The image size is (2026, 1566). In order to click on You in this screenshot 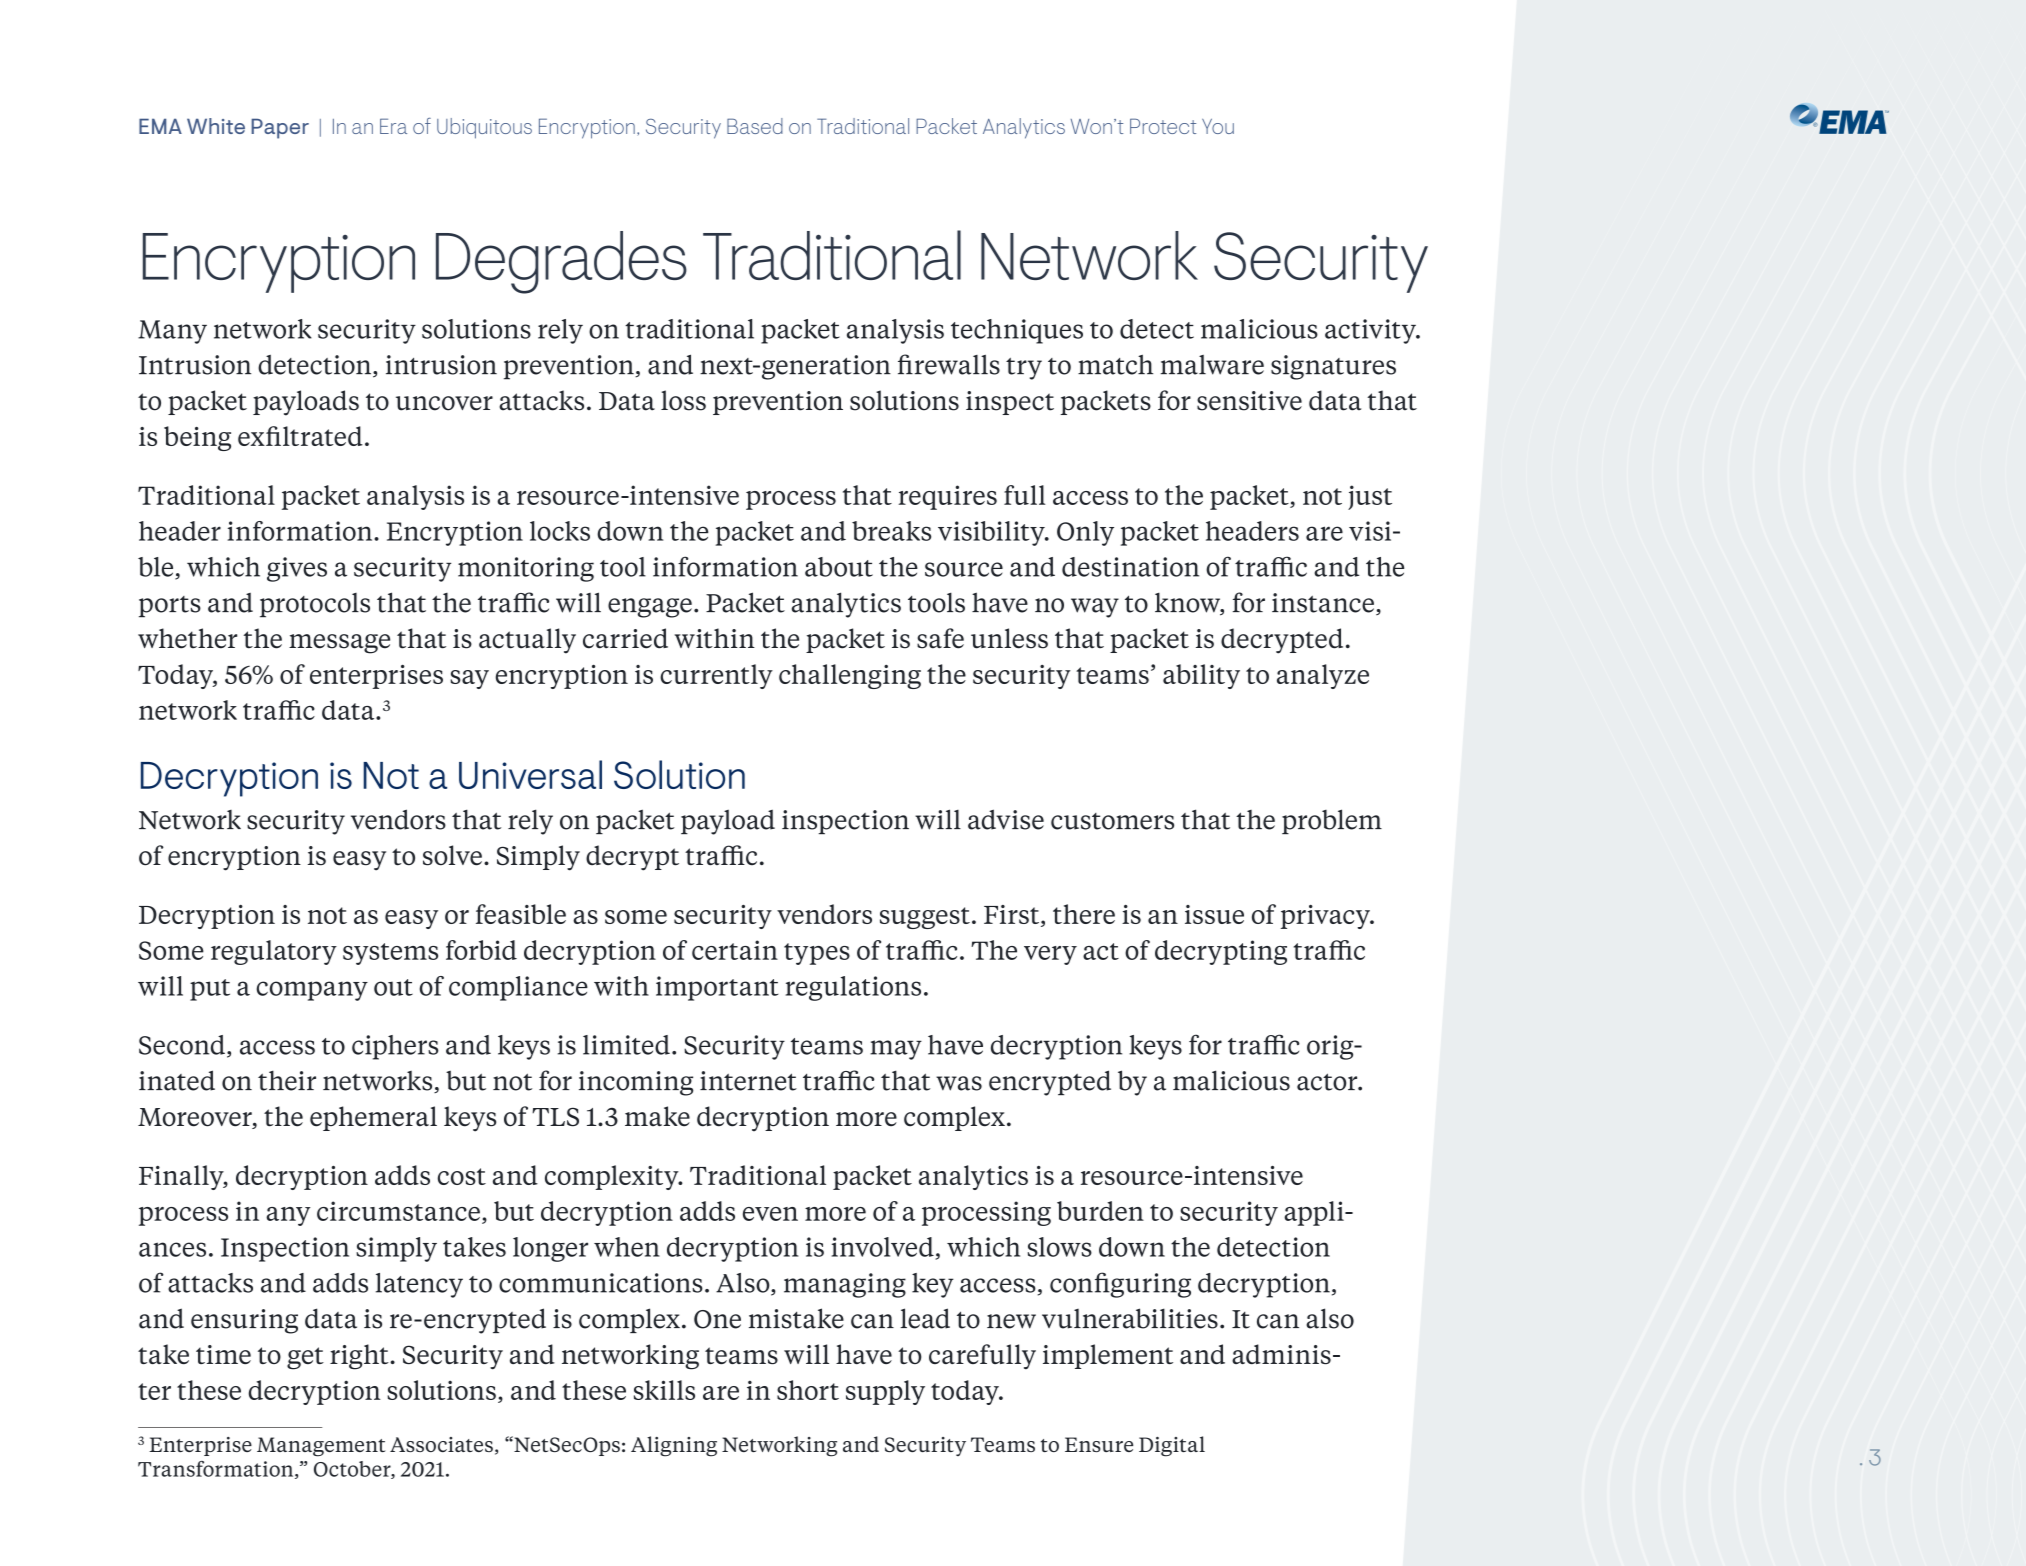, I will do `click(1218, 126)`.
